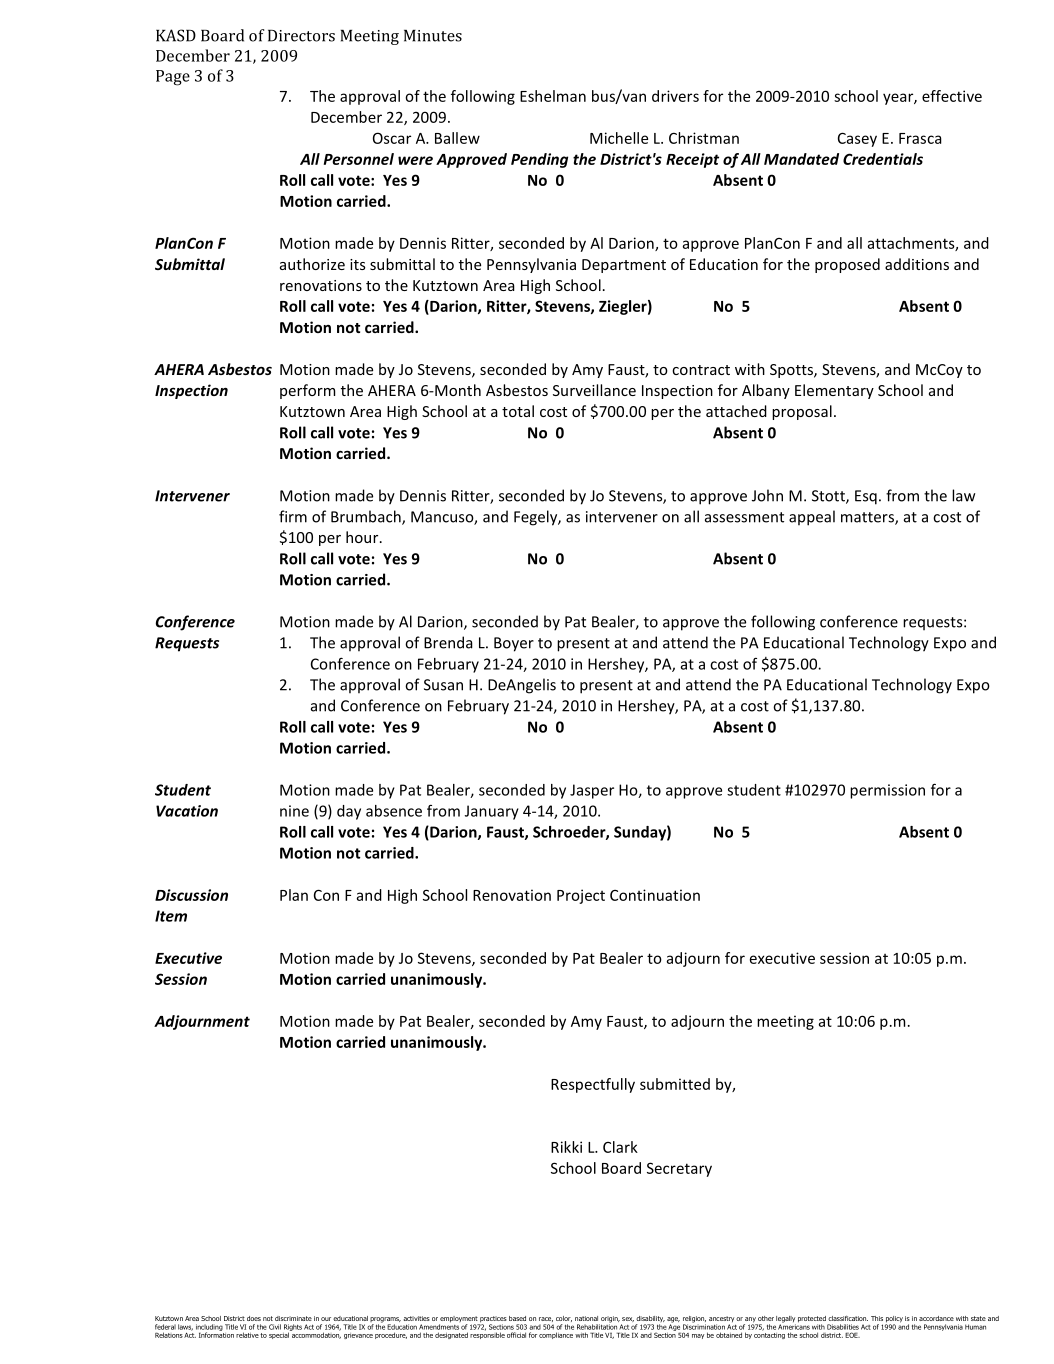  Describe the element at coordinates (952, 96) in the page. I see `effective` at that location.
